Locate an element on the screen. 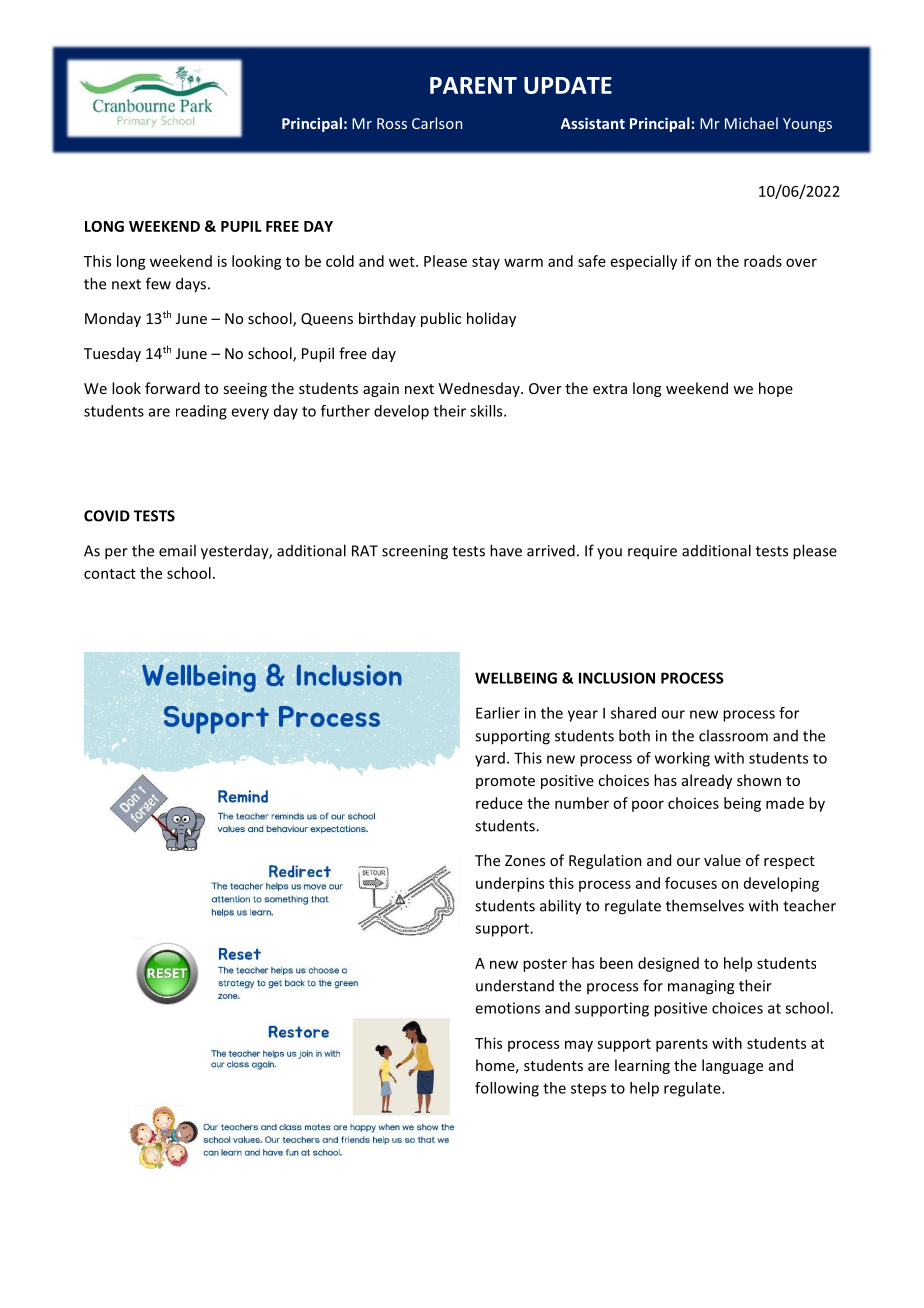 This screenshot has height=1308, width=924. underpins is located at coordinates (510, 884).
